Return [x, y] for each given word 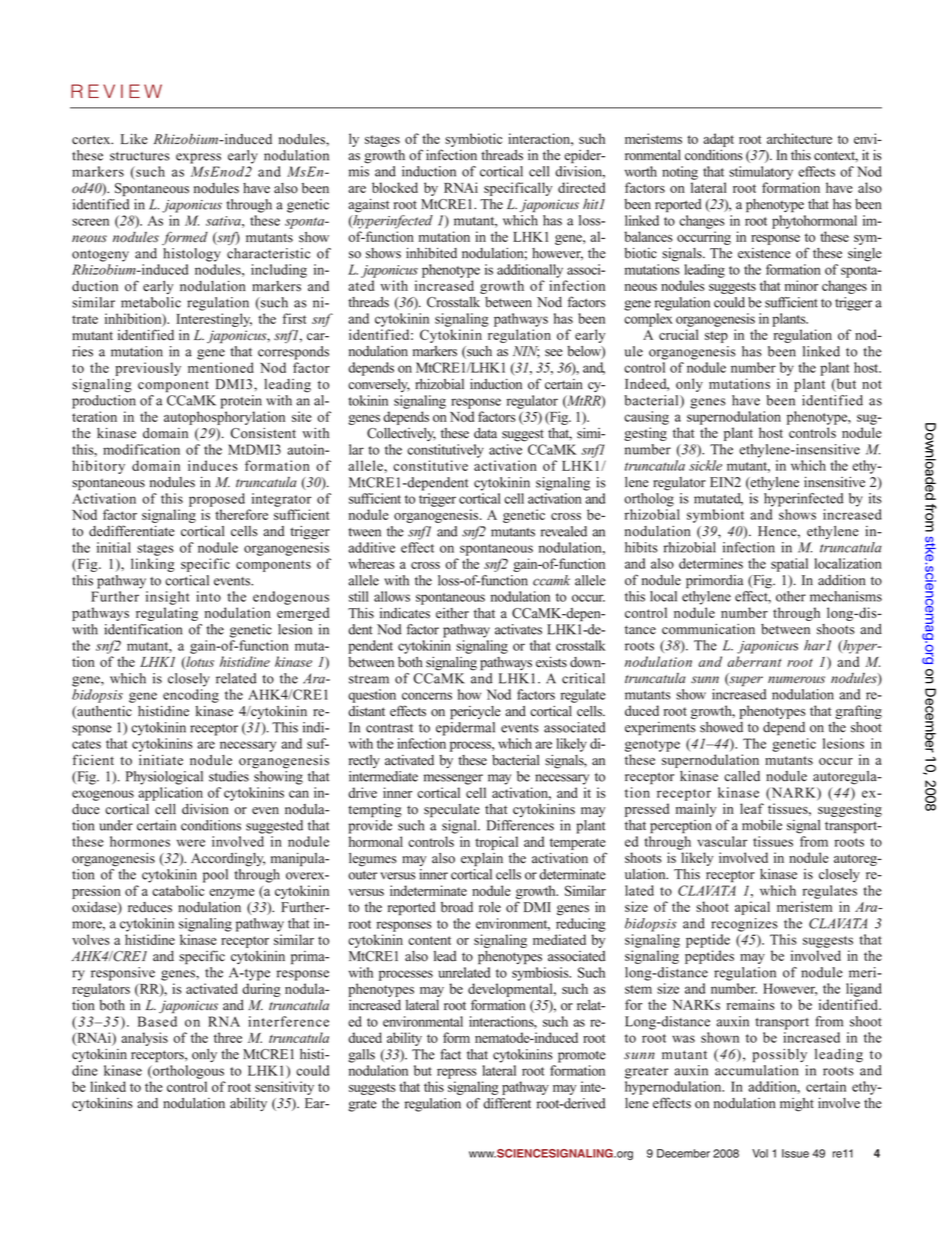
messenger [453, 779]
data [485, 433]
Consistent [263, 433]
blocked [395, 187]
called [742, 776]
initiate [161, 760]
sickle [705, 465]
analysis [144, 1039]
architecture [799, 138]
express [198, 158]
